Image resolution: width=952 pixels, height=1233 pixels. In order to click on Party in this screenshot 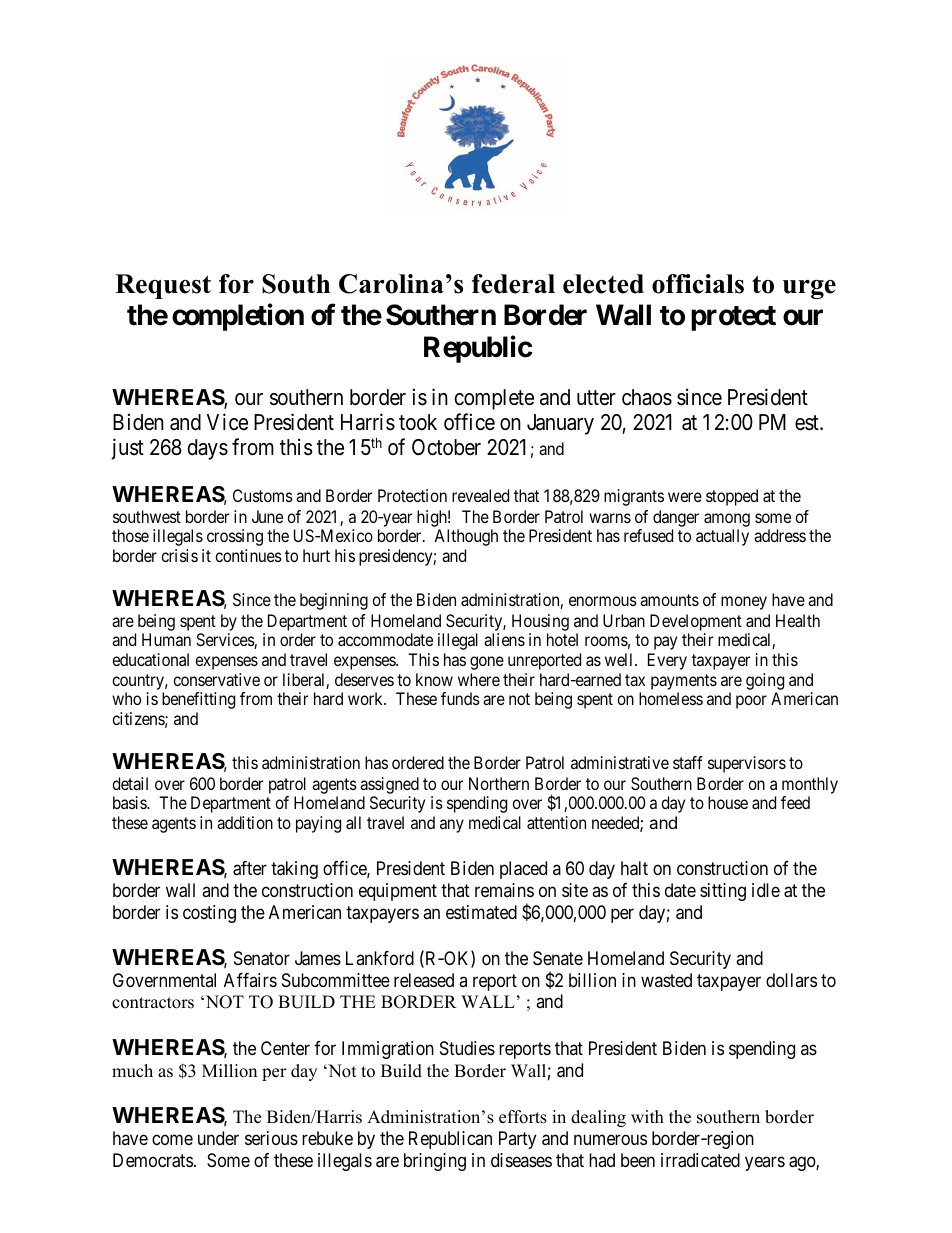, I will do `click(517, 1140)`.
